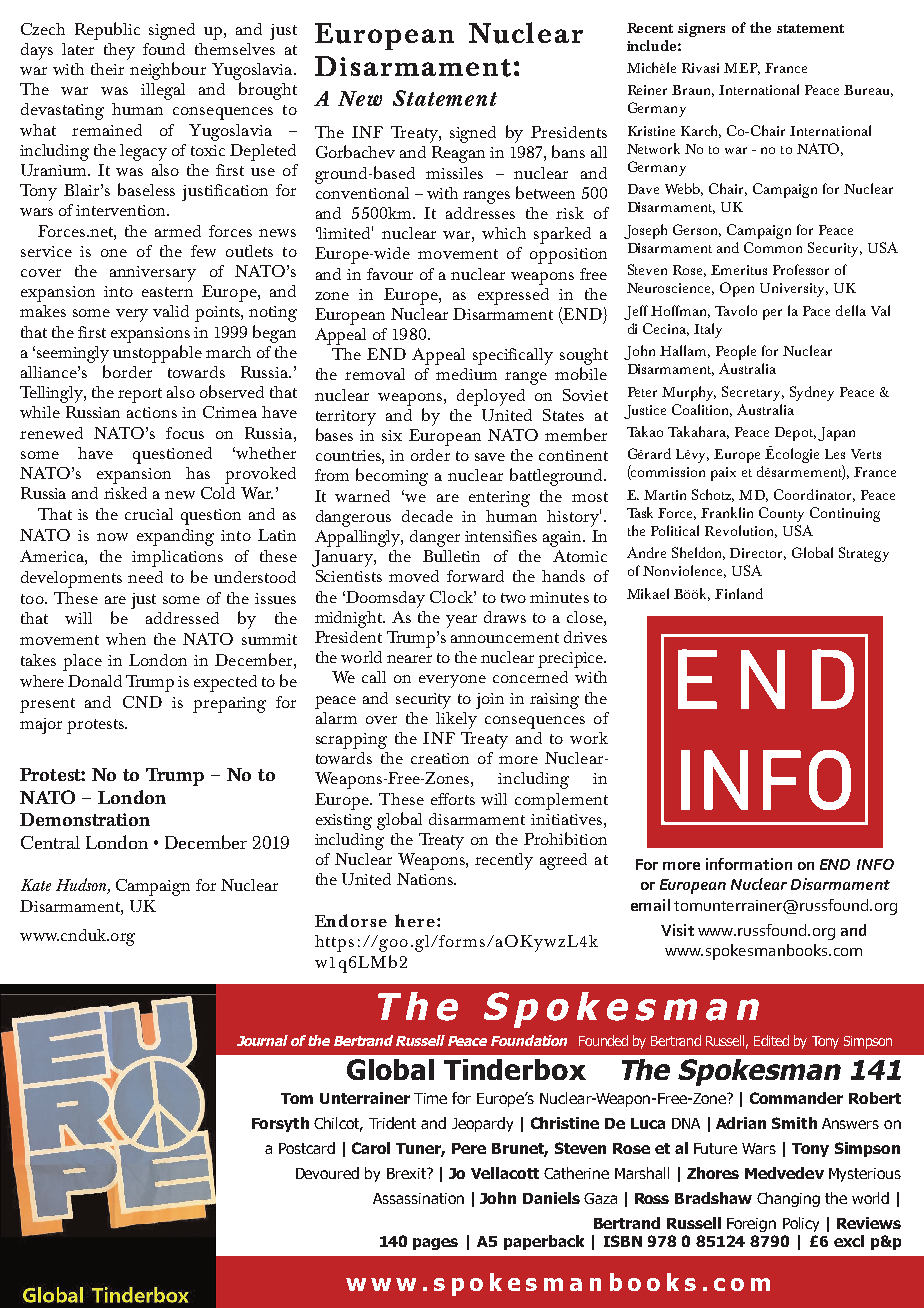 This page has width=924, height=1308. Describe the element at coordinates (280, 1124) in the page. I see `Forsyth` at that location.
